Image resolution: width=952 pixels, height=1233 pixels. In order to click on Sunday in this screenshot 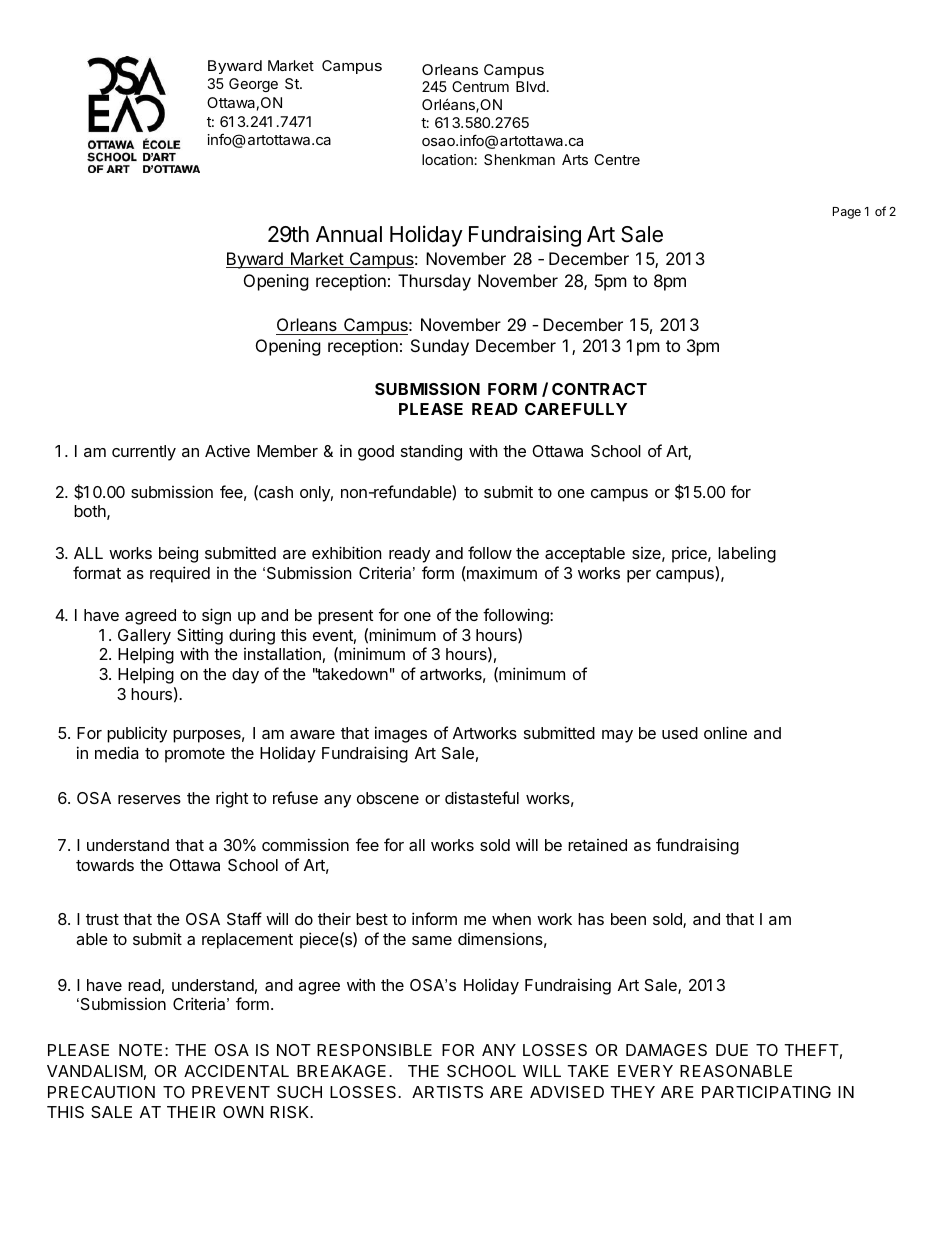, I will do `click(440, 347)`.
